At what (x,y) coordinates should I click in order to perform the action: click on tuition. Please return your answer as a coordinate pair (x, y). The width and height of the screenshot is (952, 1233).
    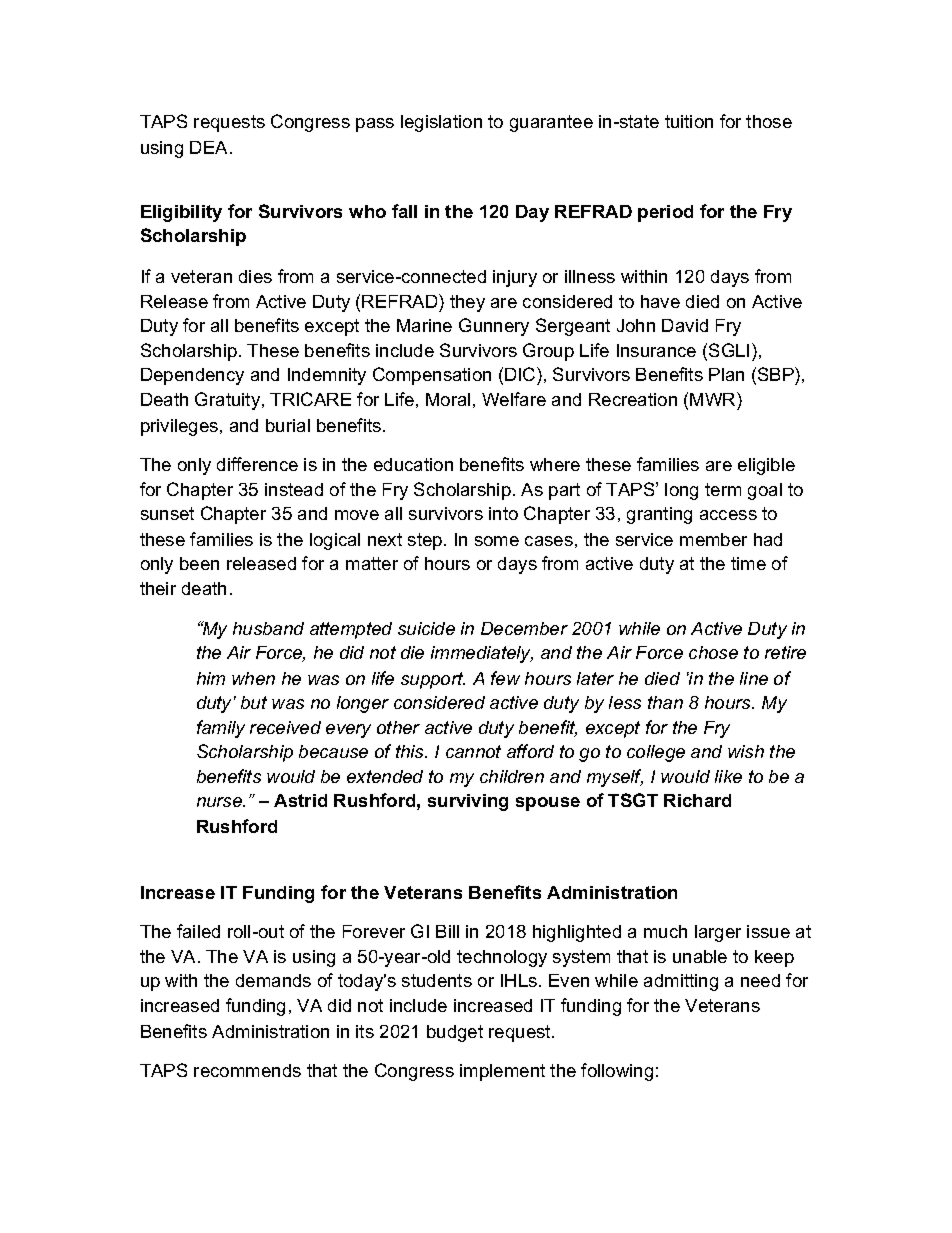
    Looking at the image, I should click on (689, 121).
